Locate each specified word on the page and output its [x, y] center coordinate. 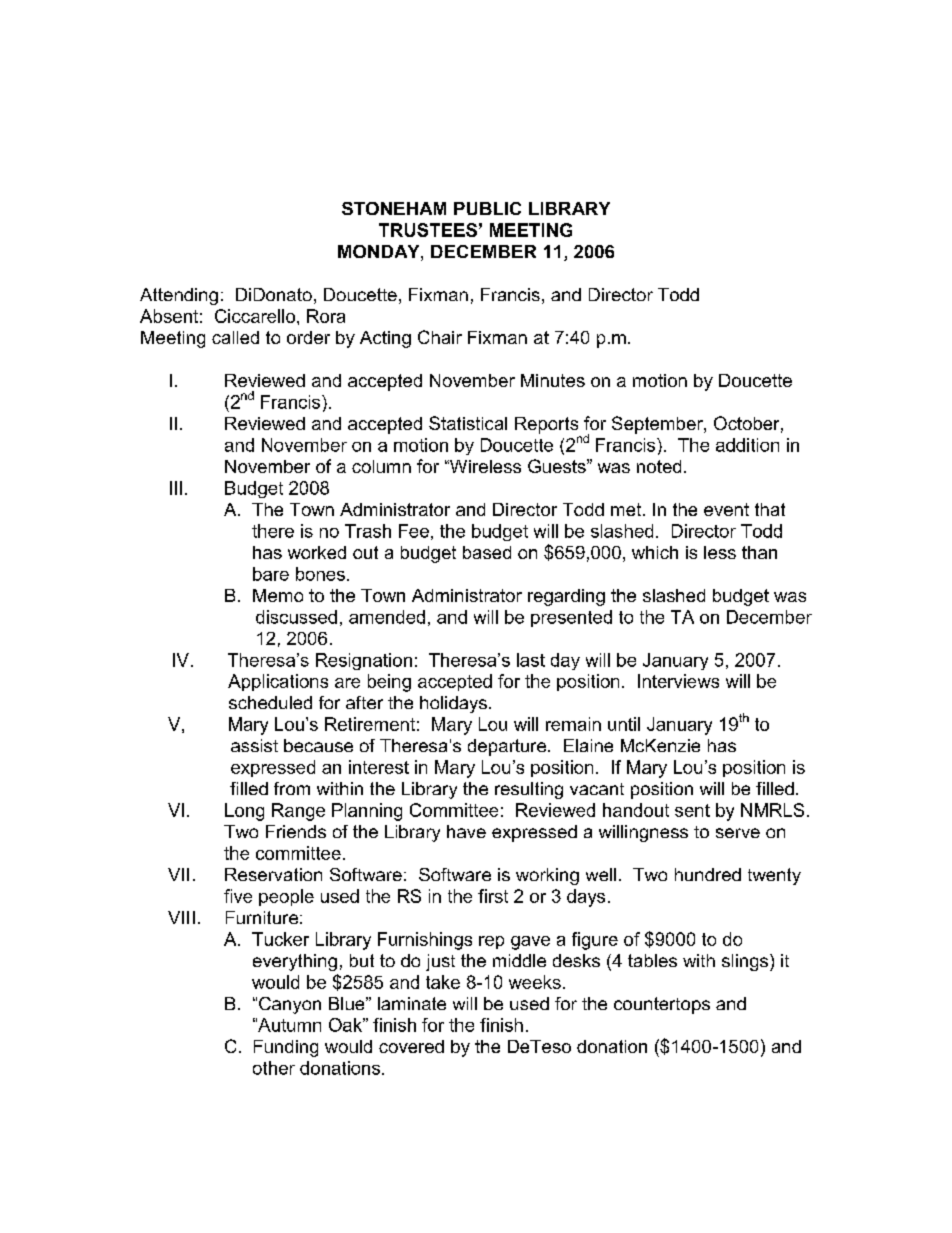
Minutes [553, 380]
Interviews [678, 681]
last [531, 660]
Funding [286, 1048]
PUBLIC [487, 208]
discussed [296, 617]
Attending [179, 296]
